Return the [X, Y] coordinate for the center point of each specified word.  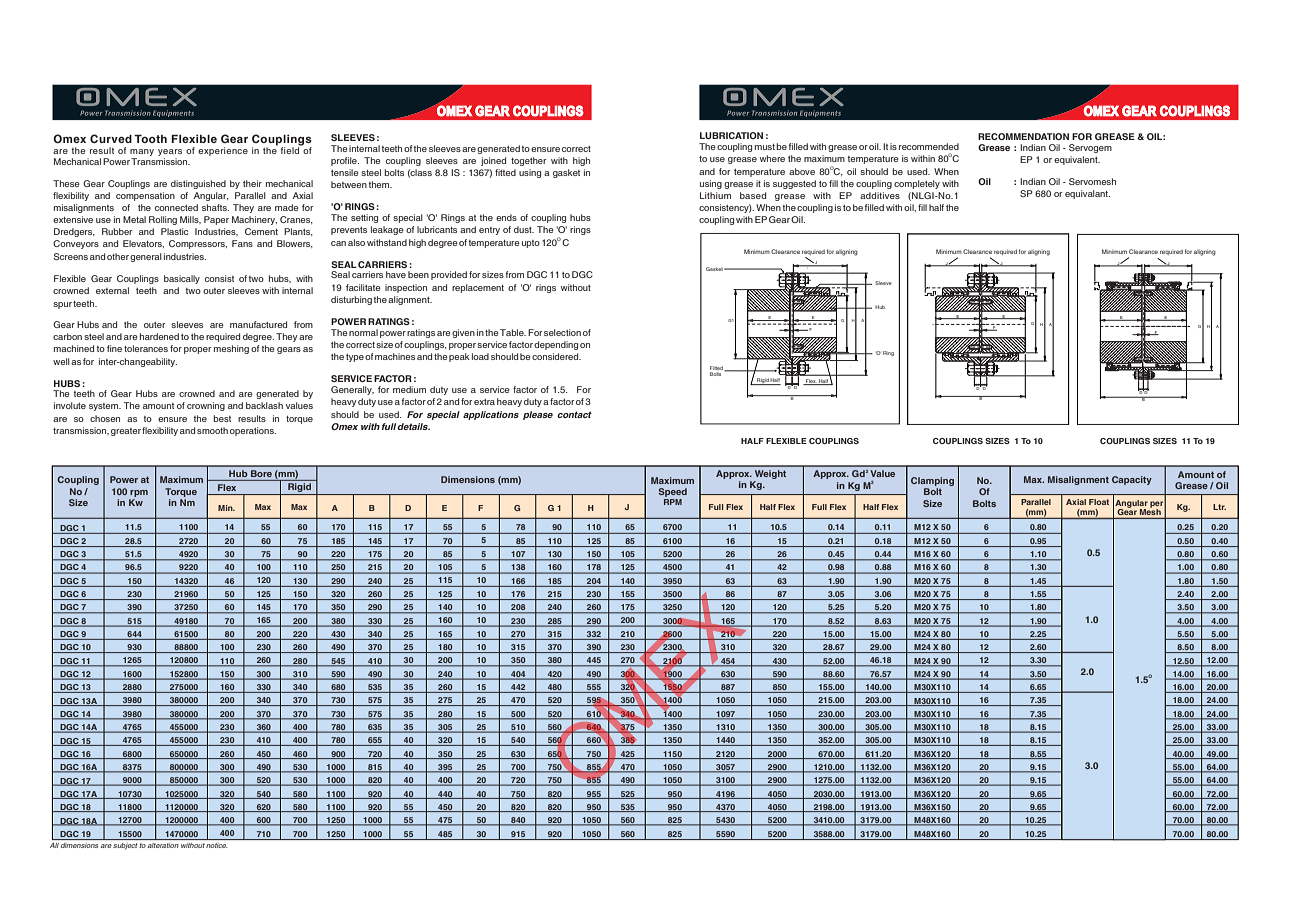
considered [556, 356]
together [528, 161]
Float [1099, 502]
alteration [163, 845]
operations [253, 431]
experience [223, 151]
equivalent [1077, 160]
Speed [672, 494]
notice [216, 845]
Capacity [1132, 480]
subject [125, 846]
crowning [206, 406]
